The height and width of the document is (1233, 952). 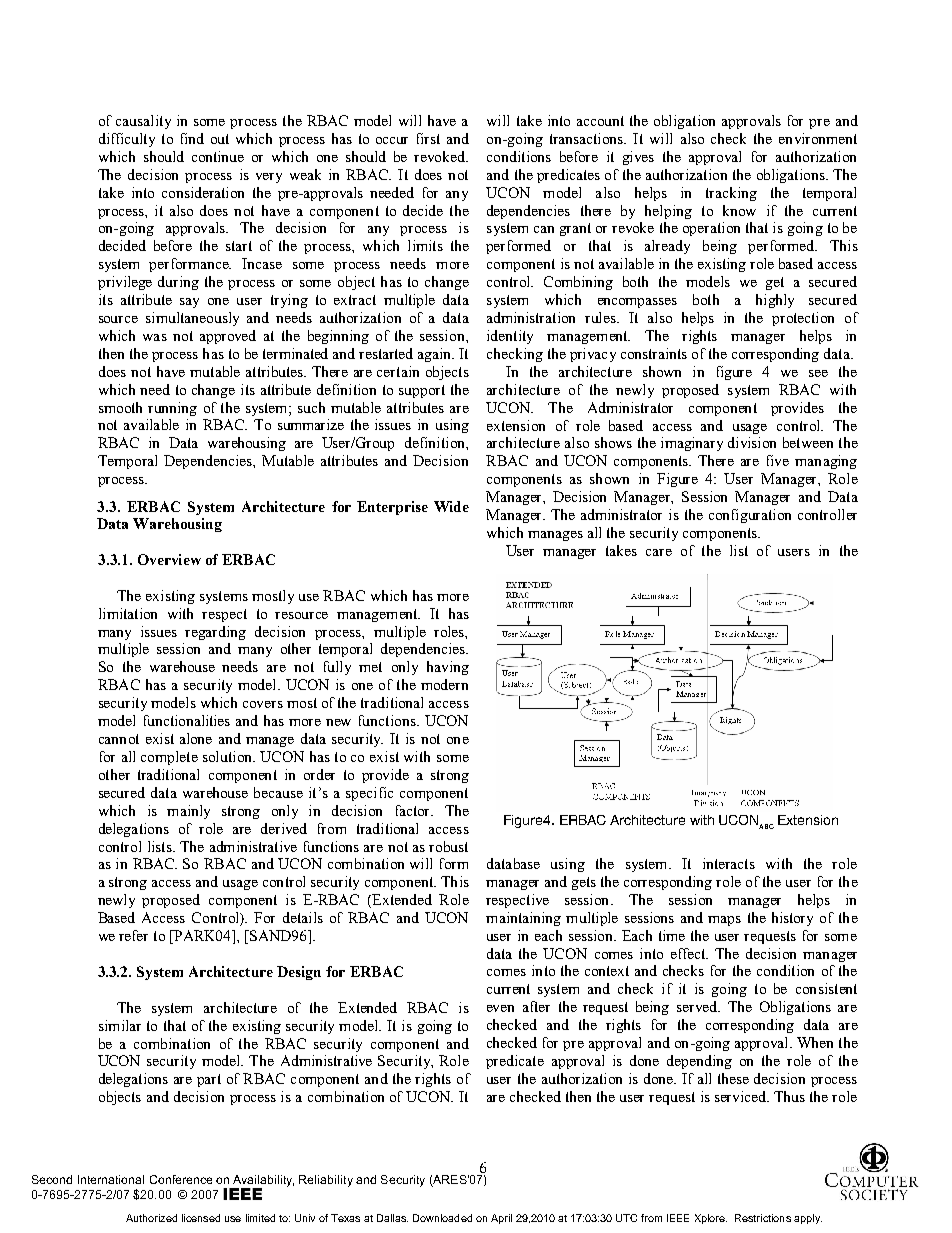 What do you see at coordinates (127, 140) in the document?
I see `difficulty` at bounding box center [127, 140].
